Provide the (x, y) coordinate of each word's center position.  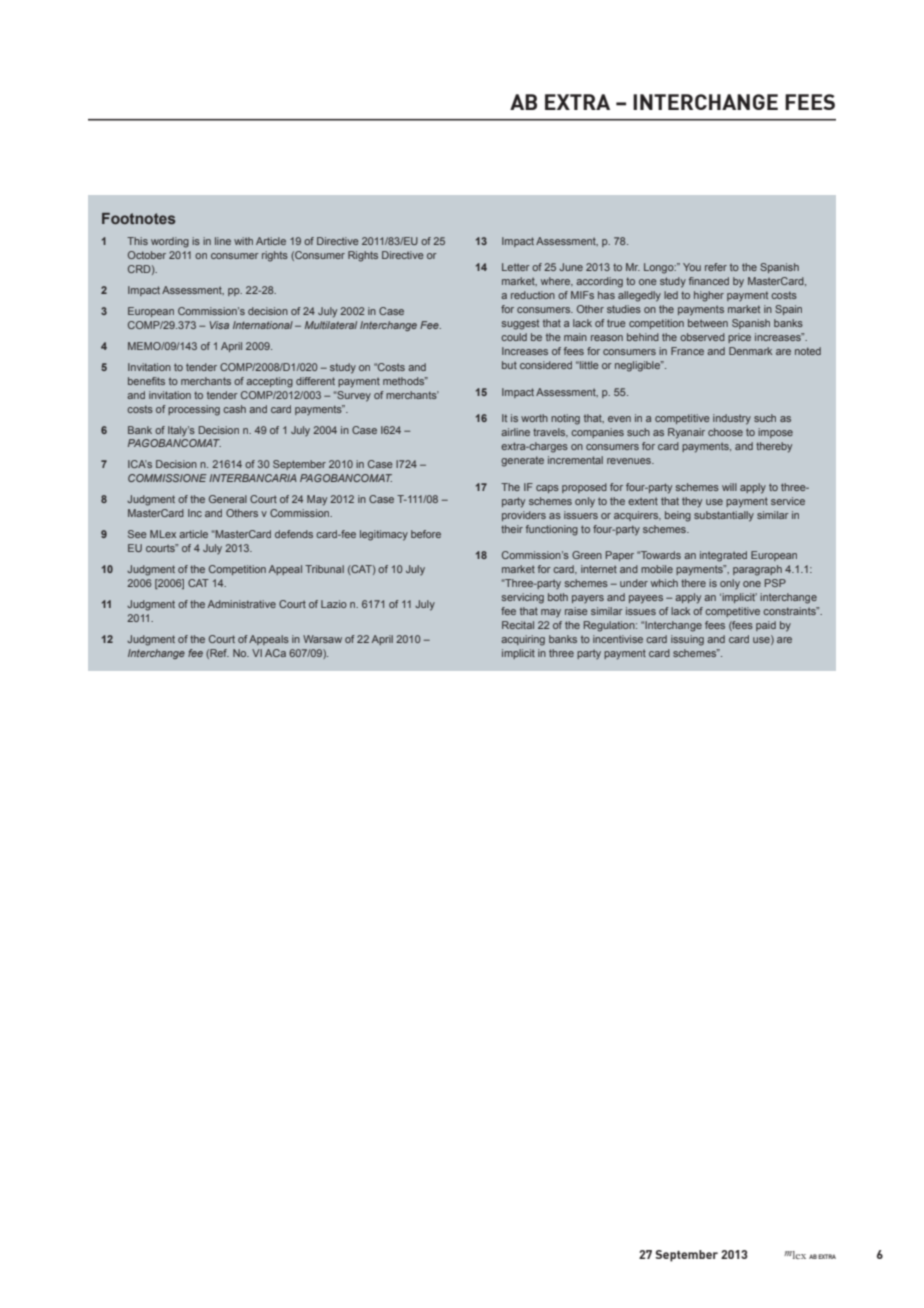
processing (194, 410)
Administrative (242, 604)
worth (534, 418)
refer (716, 267)
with (243, 241)
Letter (516, 267)
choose (725, 432)
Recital (518, 625)
